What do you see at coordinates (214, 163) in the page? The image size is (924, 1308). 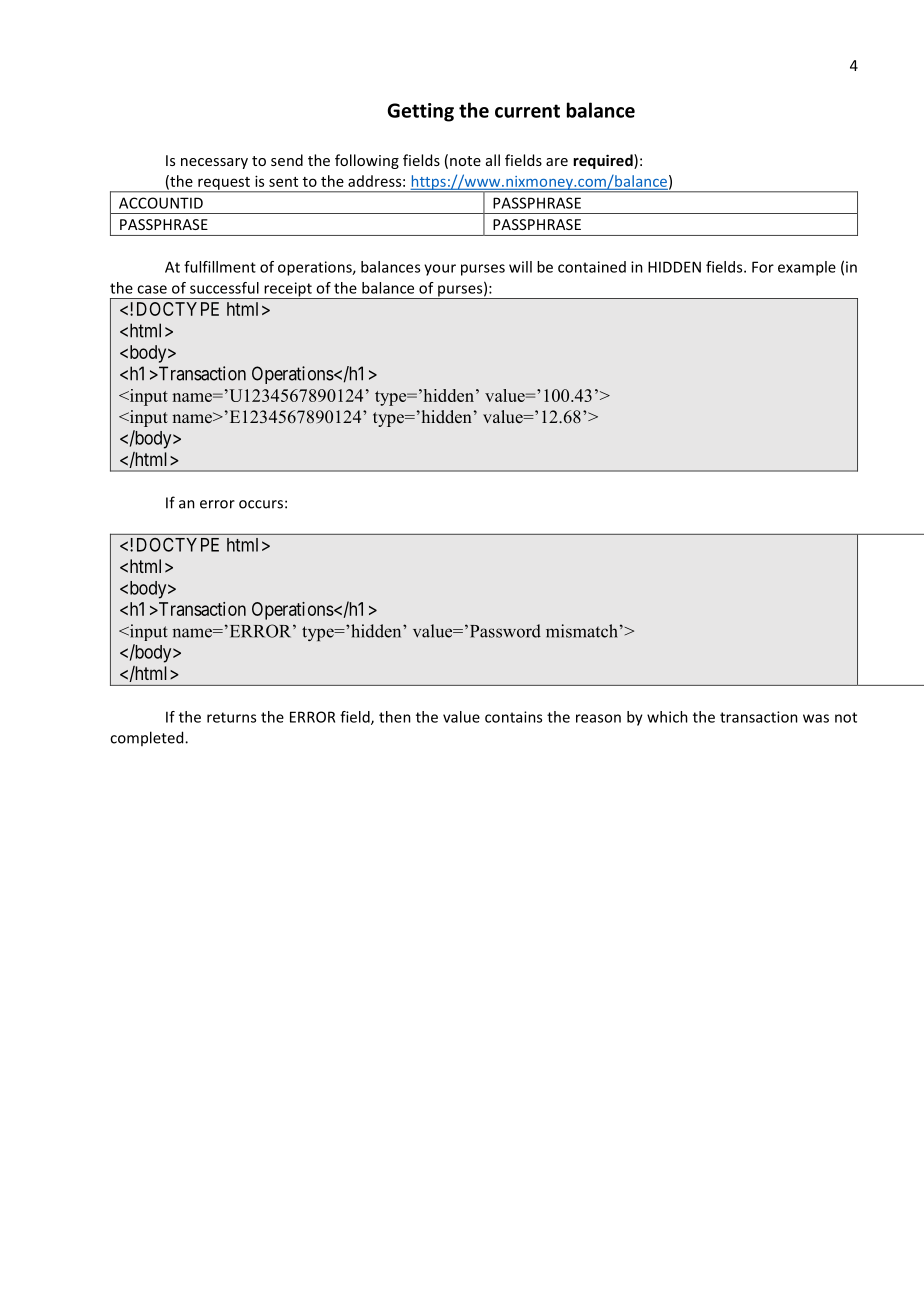 I see `necessary` at bounding box center [214, 163].
